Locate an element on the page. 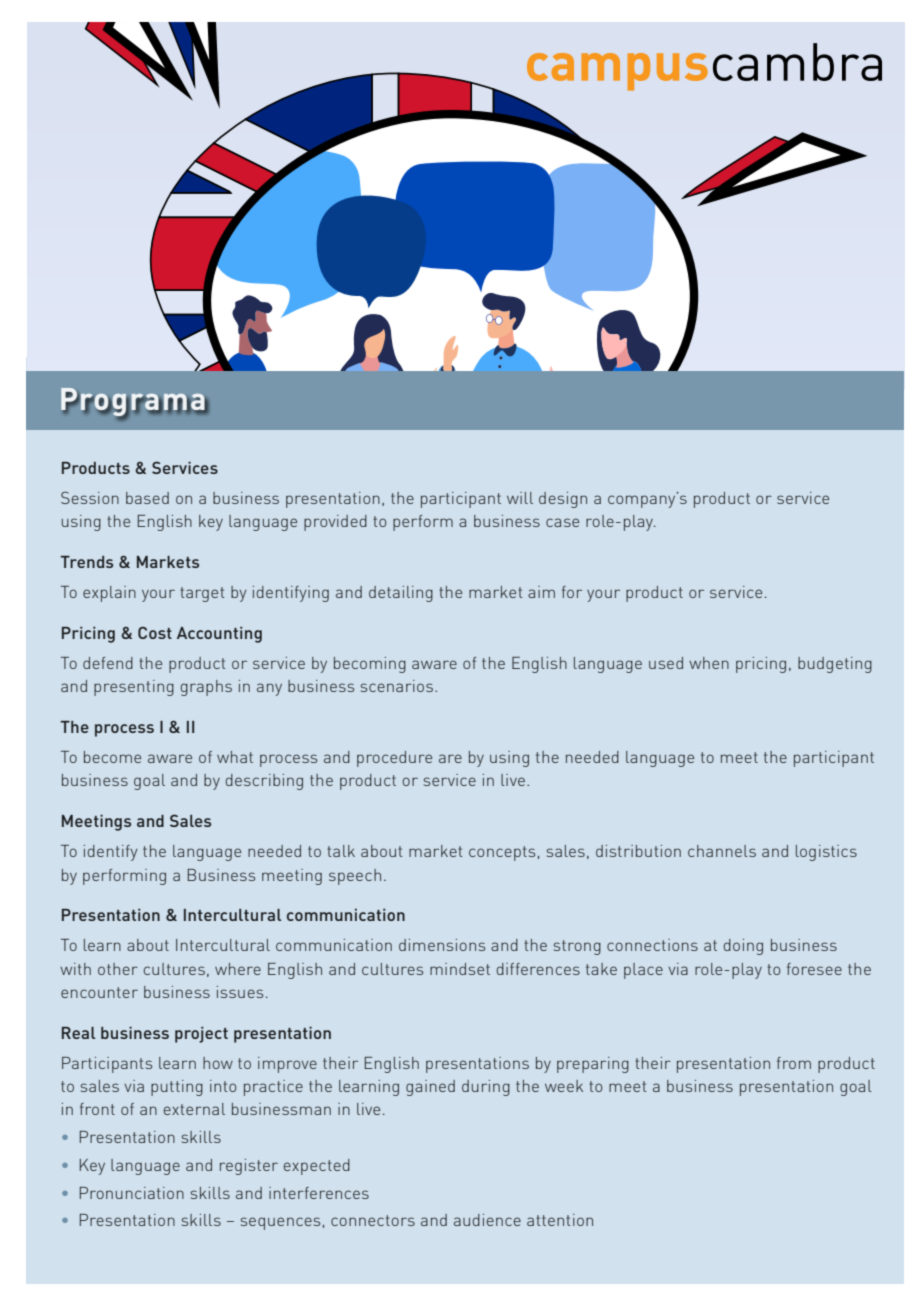 The height and width of the image is (1308, 924). Pronunciation is located at coordinates (132, 1193).
